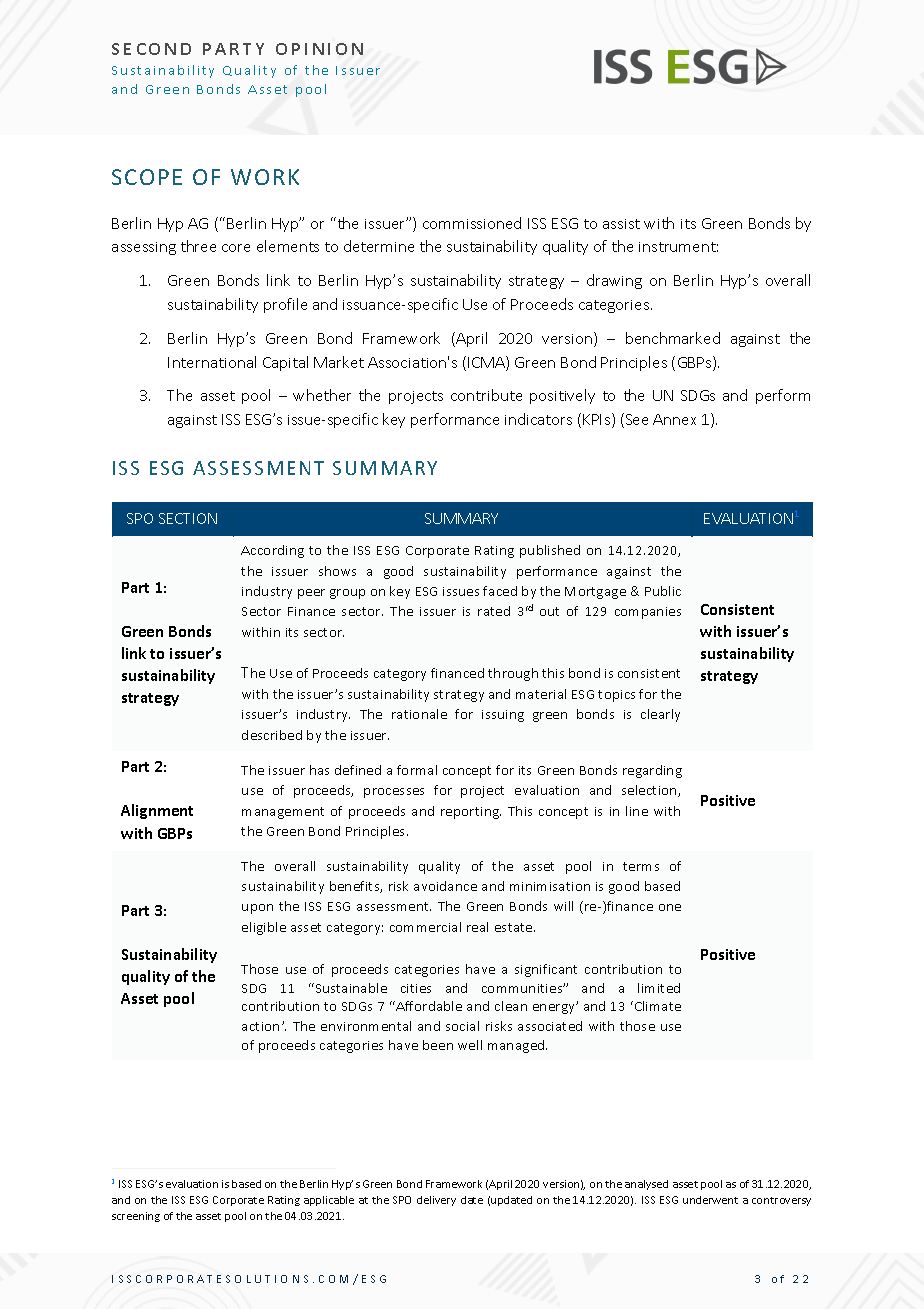  What do you see at coordinates (472, 223) in the screenshot?
I see `commissioned` at bounding box center [472, 223].
